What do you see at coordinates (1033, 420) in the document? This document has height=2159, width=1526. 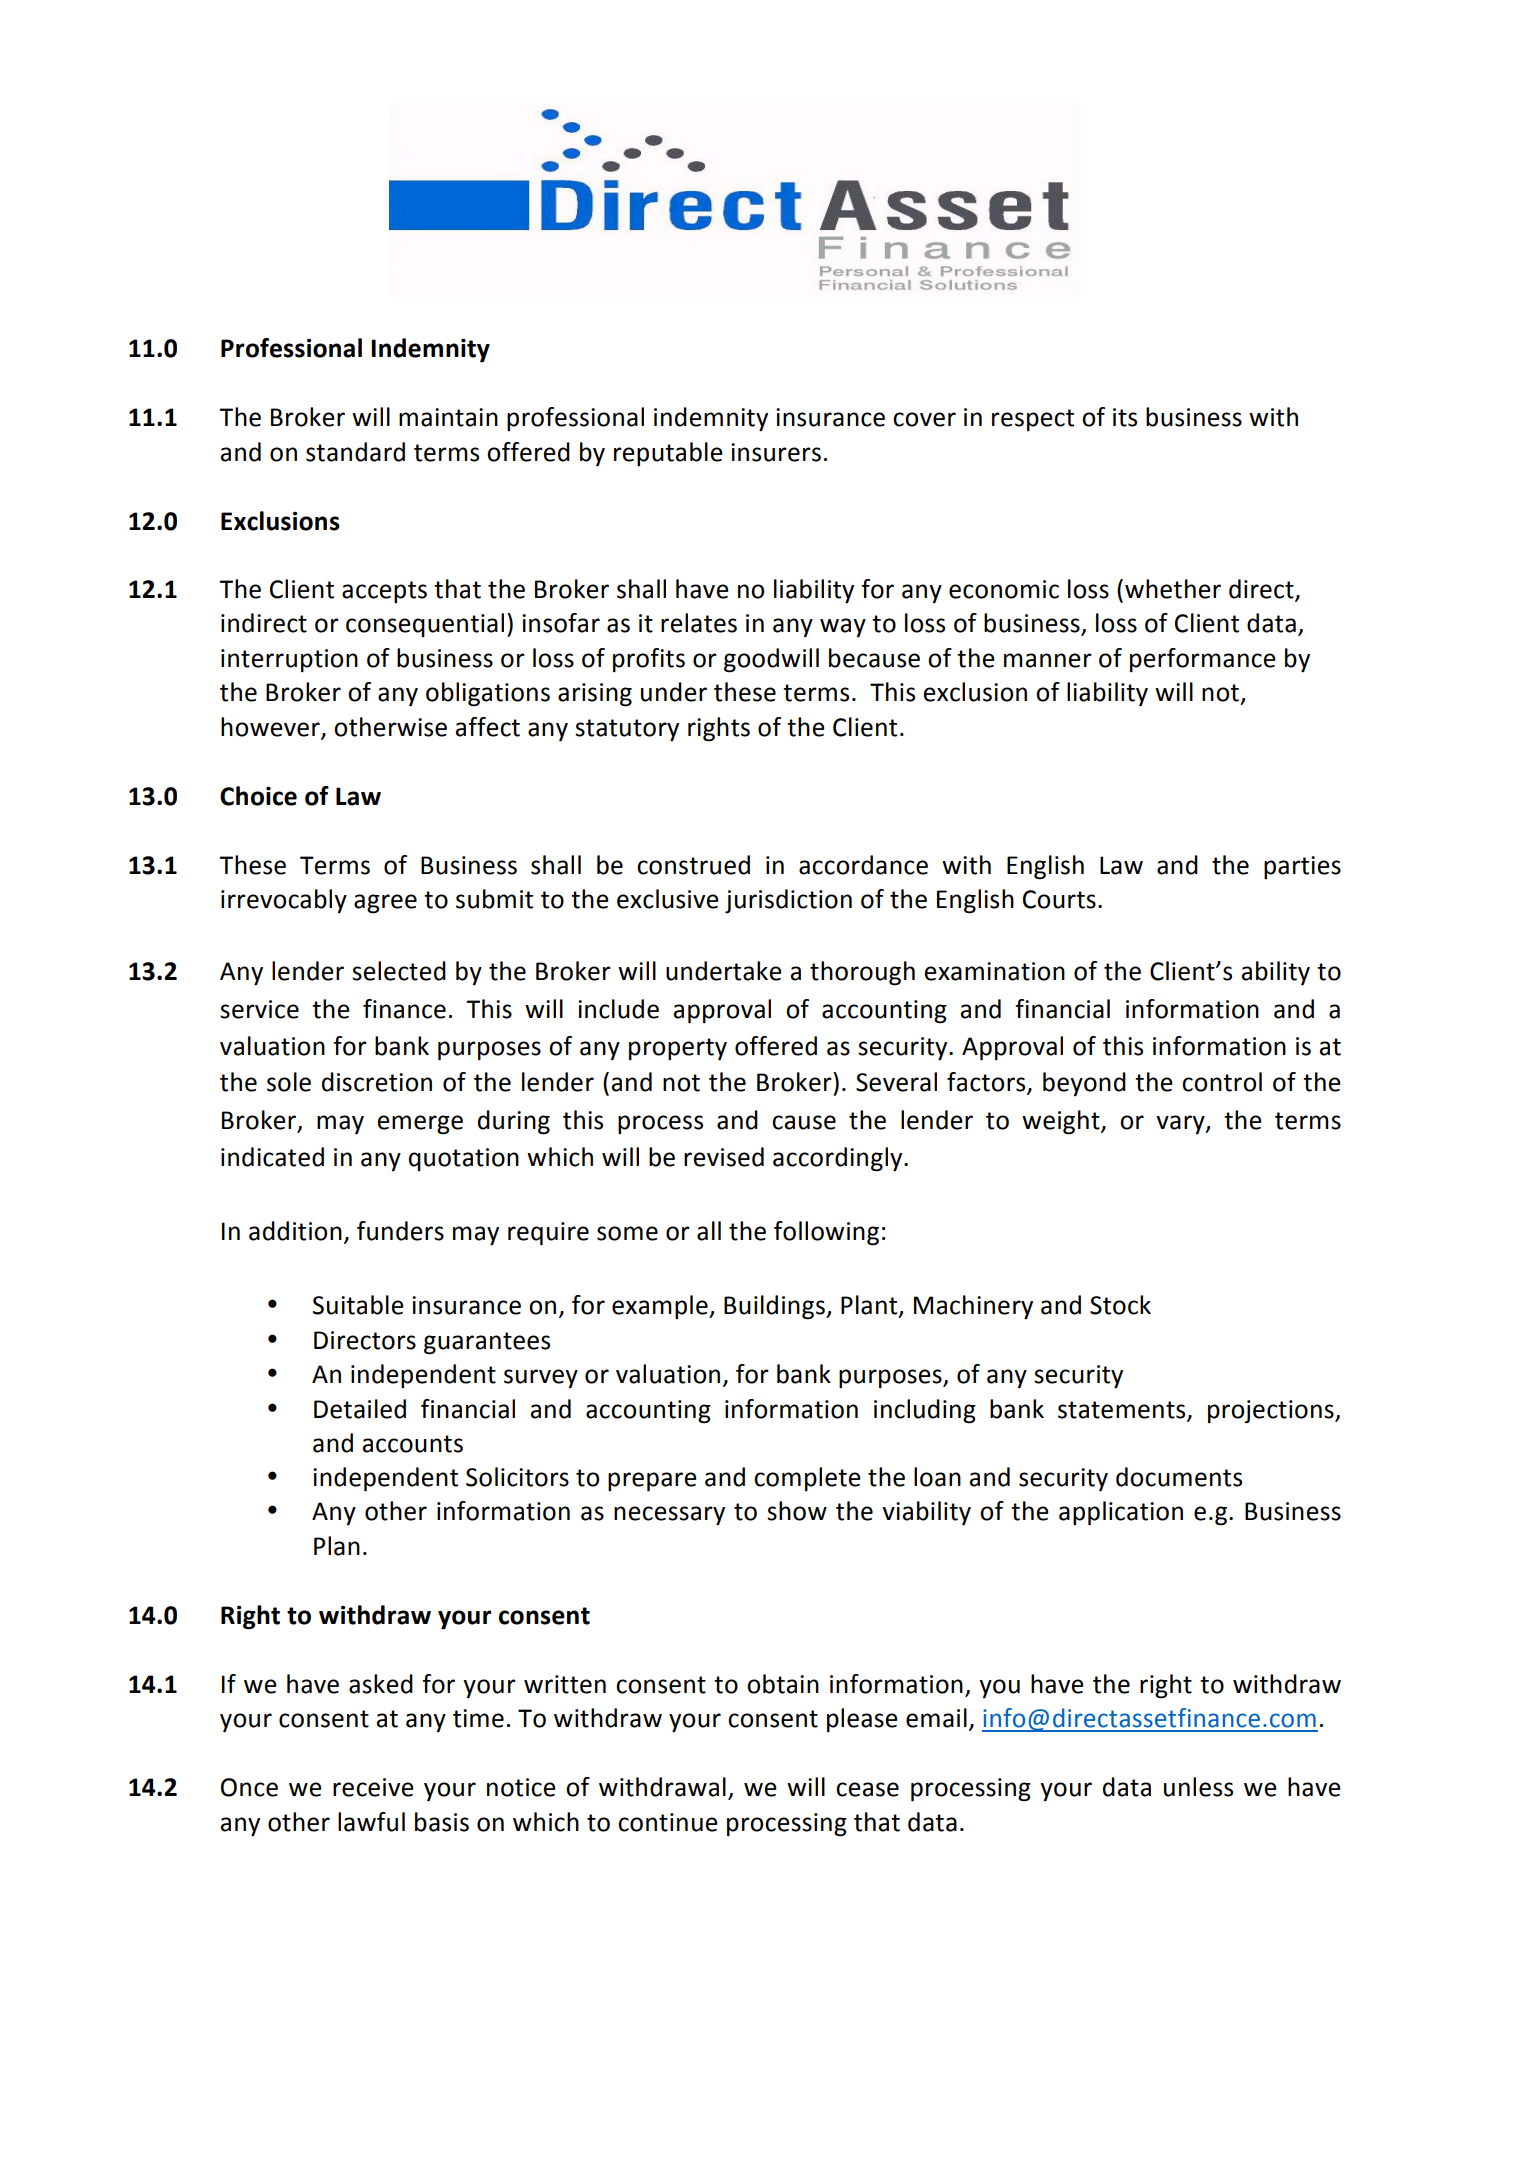 I see `respect` at bounding box center [1033, 420].
